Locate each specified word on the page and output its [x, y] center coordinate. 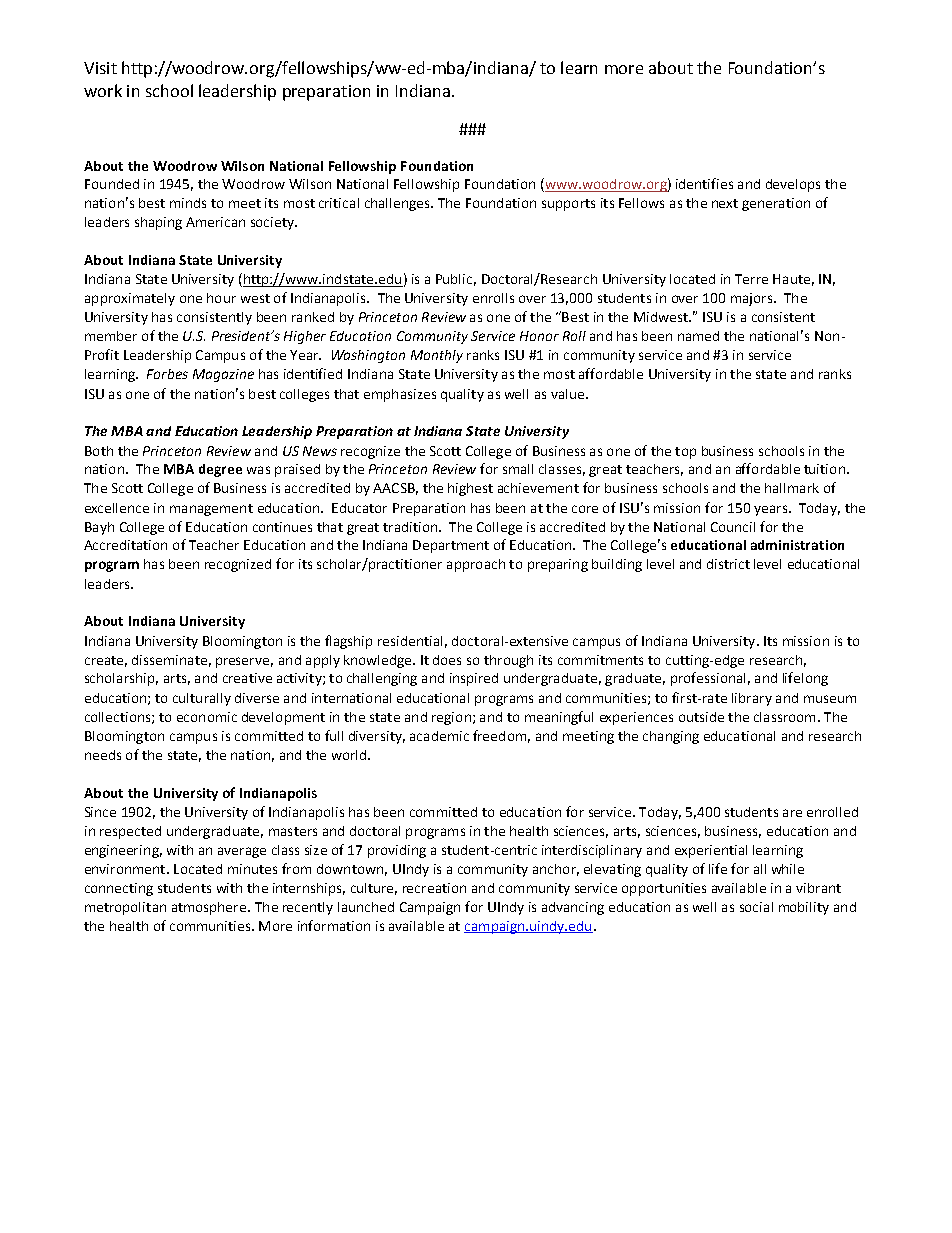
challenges [398, 204]
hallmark [792, 488]
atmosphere [210, 908]
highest [470, 489]
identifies [704, 183]
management [211, 510]
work [103, 90]
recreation [434, 888]
